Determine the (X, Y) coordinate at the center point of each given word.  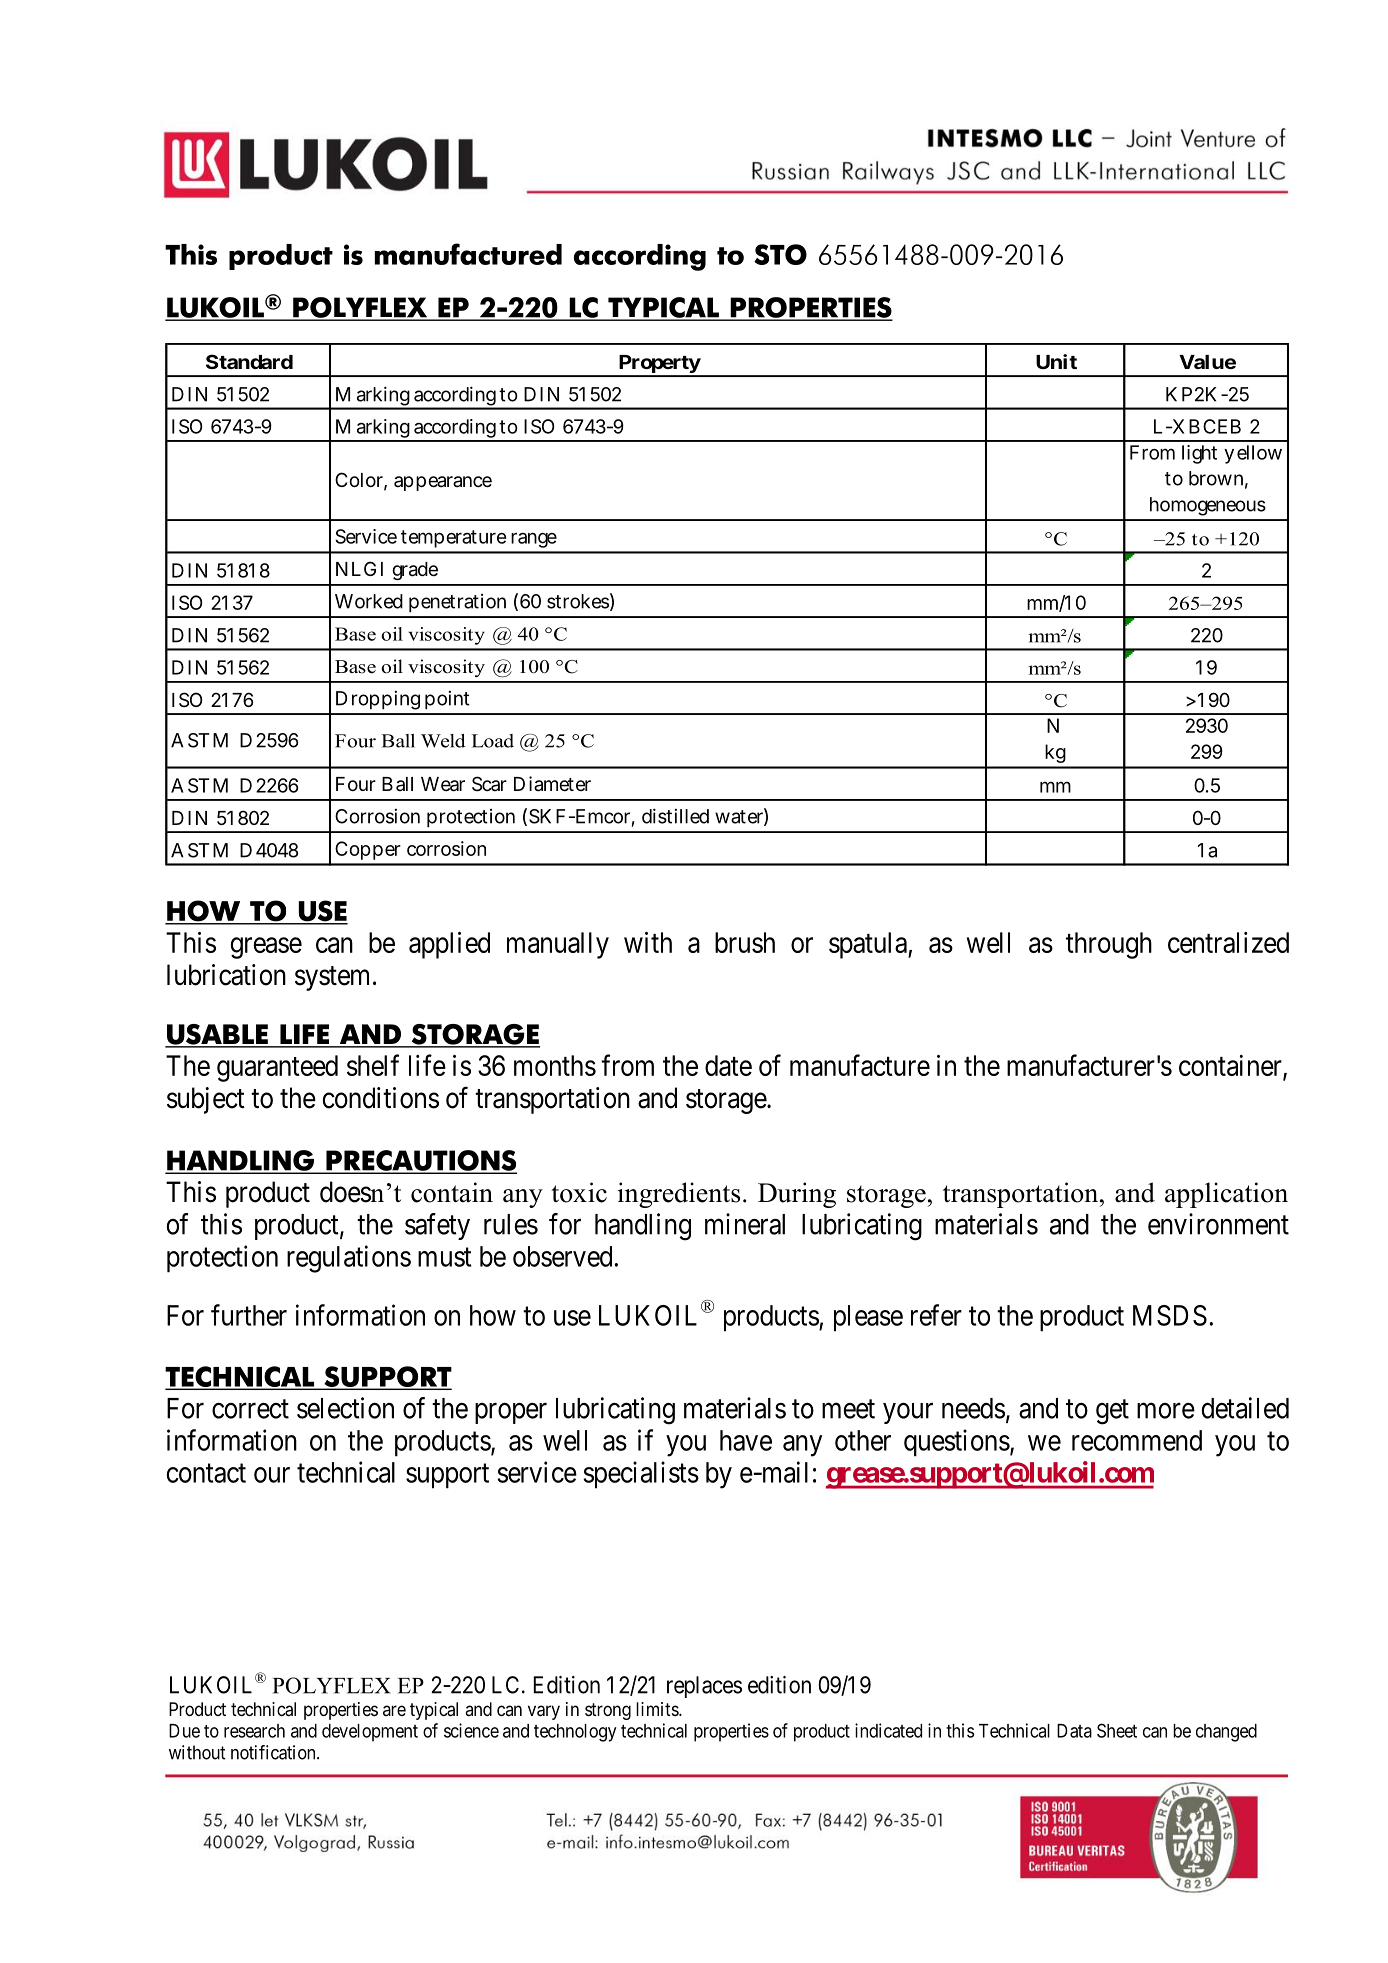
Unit (1056, 361)
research (254, 1731)
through (1109, 945)
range (534, 540)
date (728, 1065)
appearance (443, 483)
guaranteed (277, 1068)
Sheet (1117, 1730)
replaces (704, 1687)
